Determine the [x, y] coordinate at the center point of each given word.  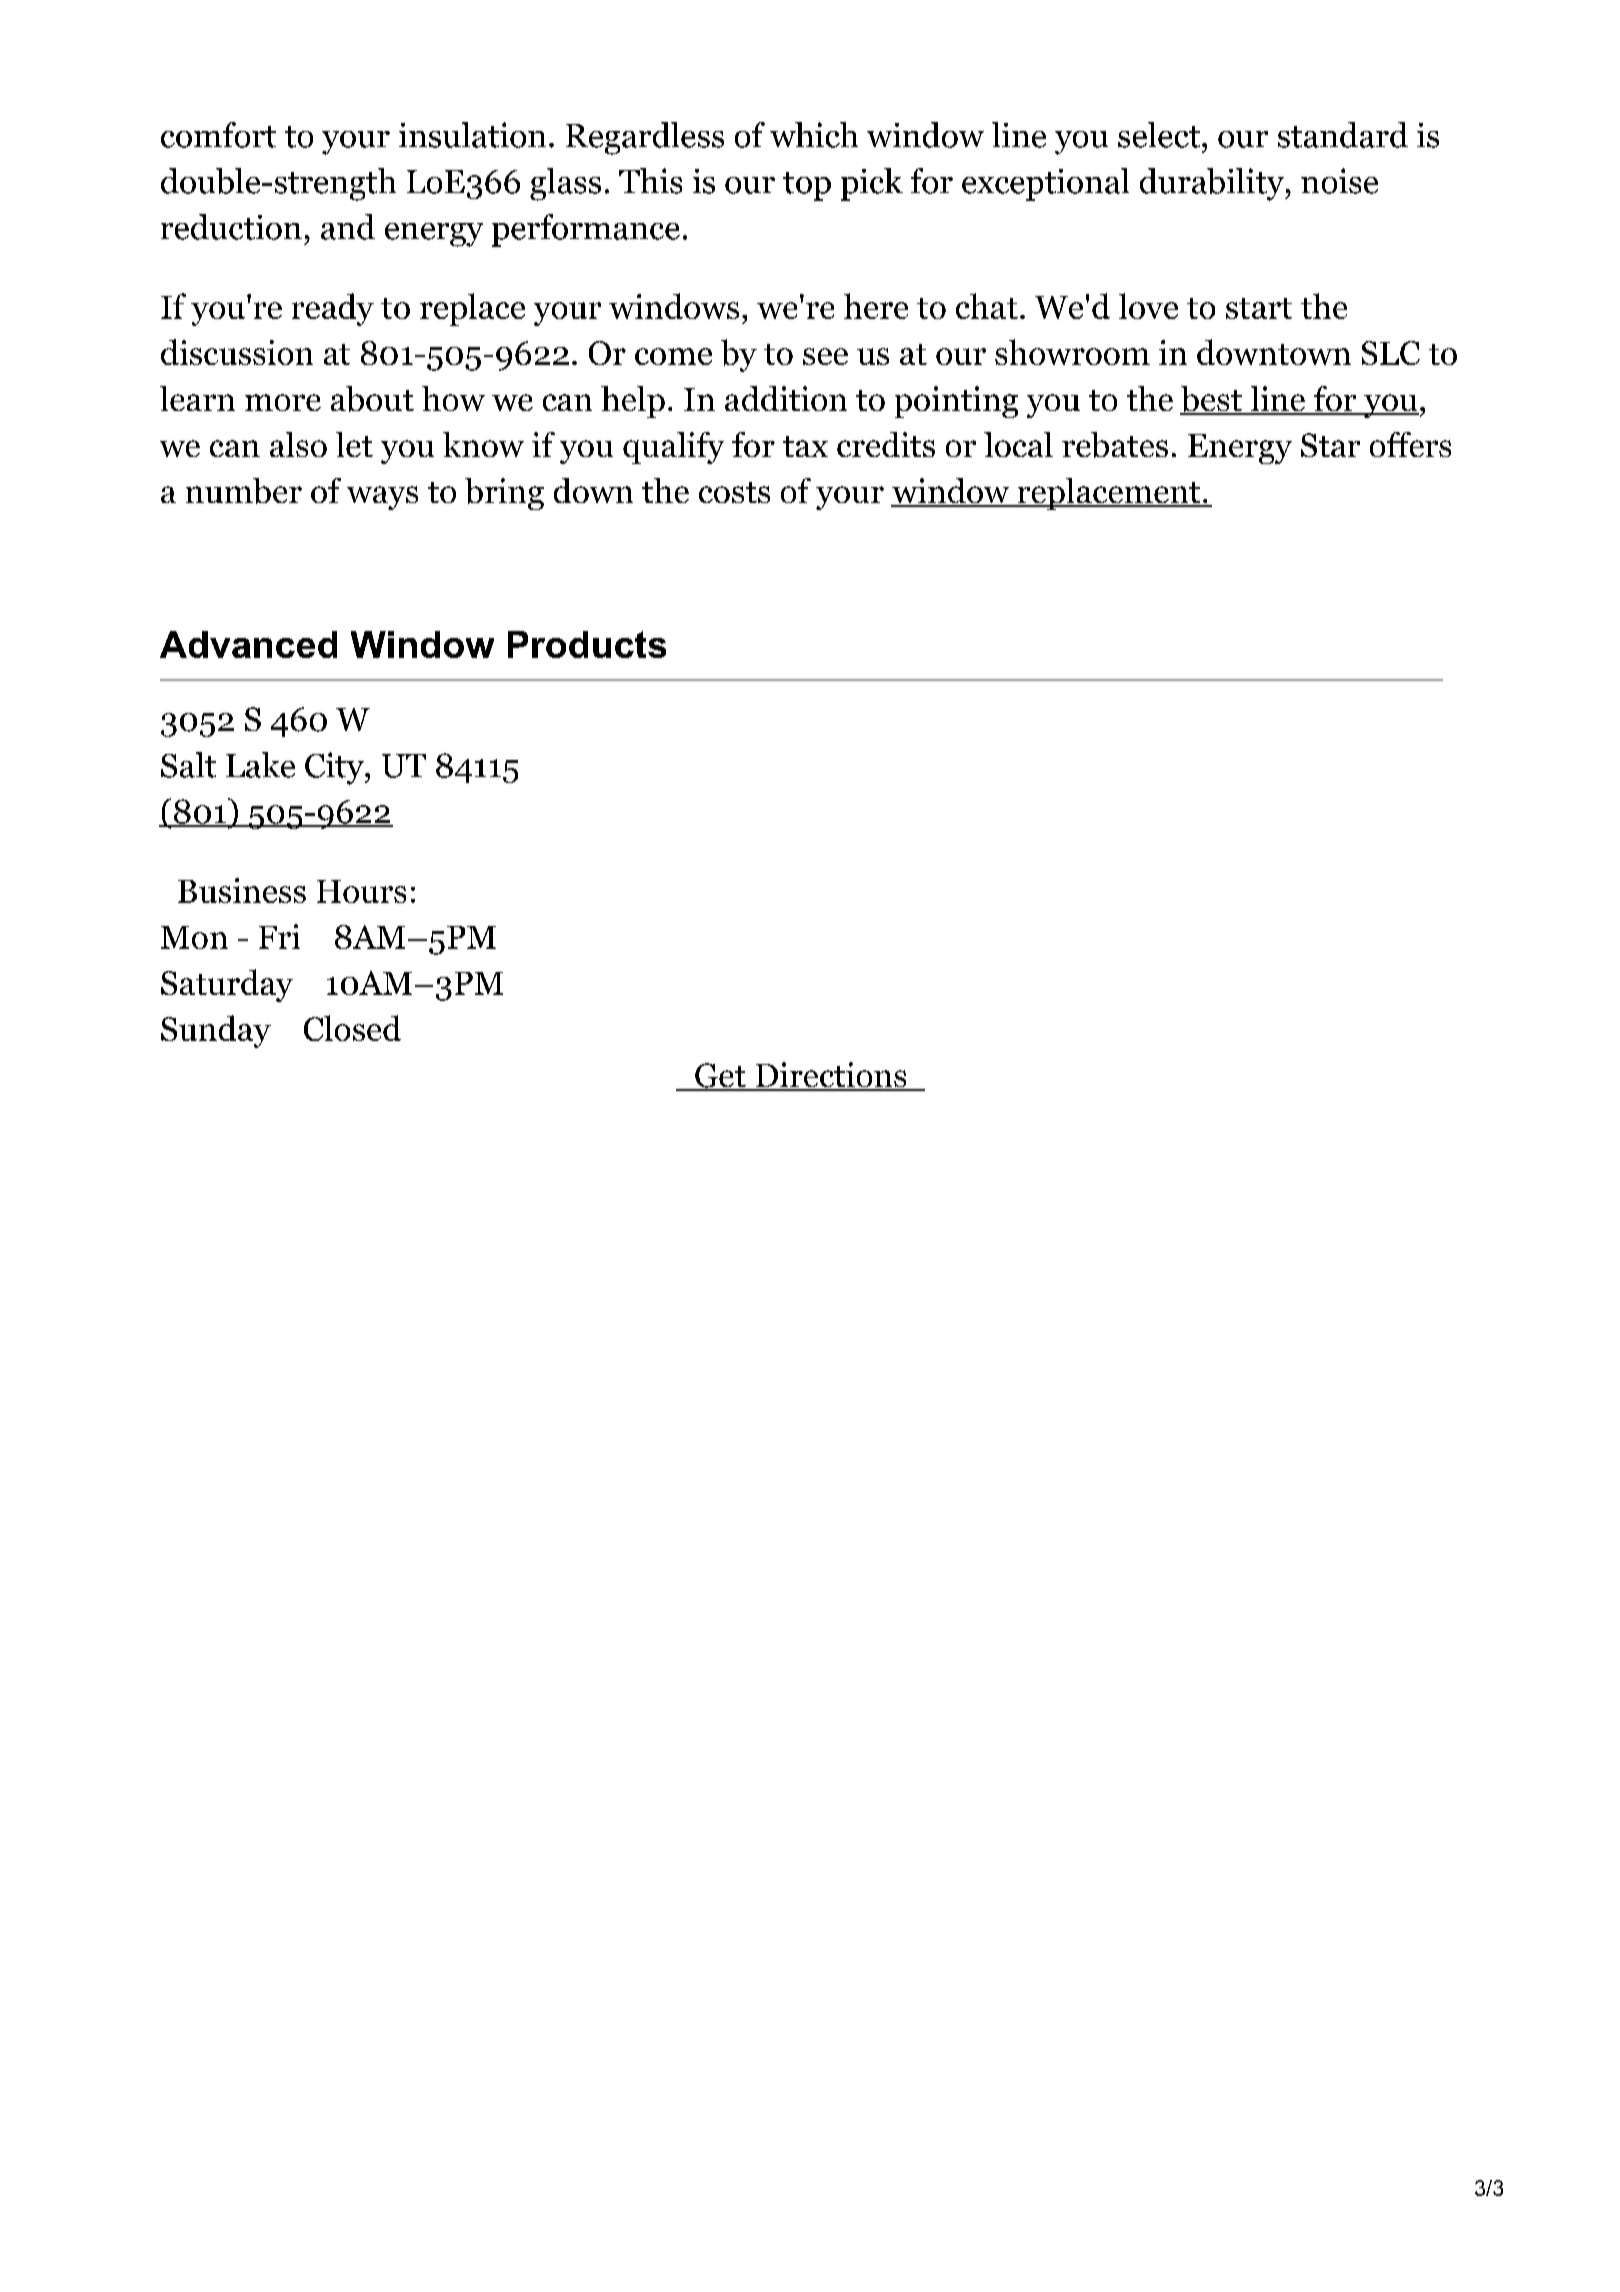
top [807, 186]
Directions [831, 1076]
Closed [352, 1028]
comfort [218, 135]
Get [720, 1076]
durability [1213, 184]
